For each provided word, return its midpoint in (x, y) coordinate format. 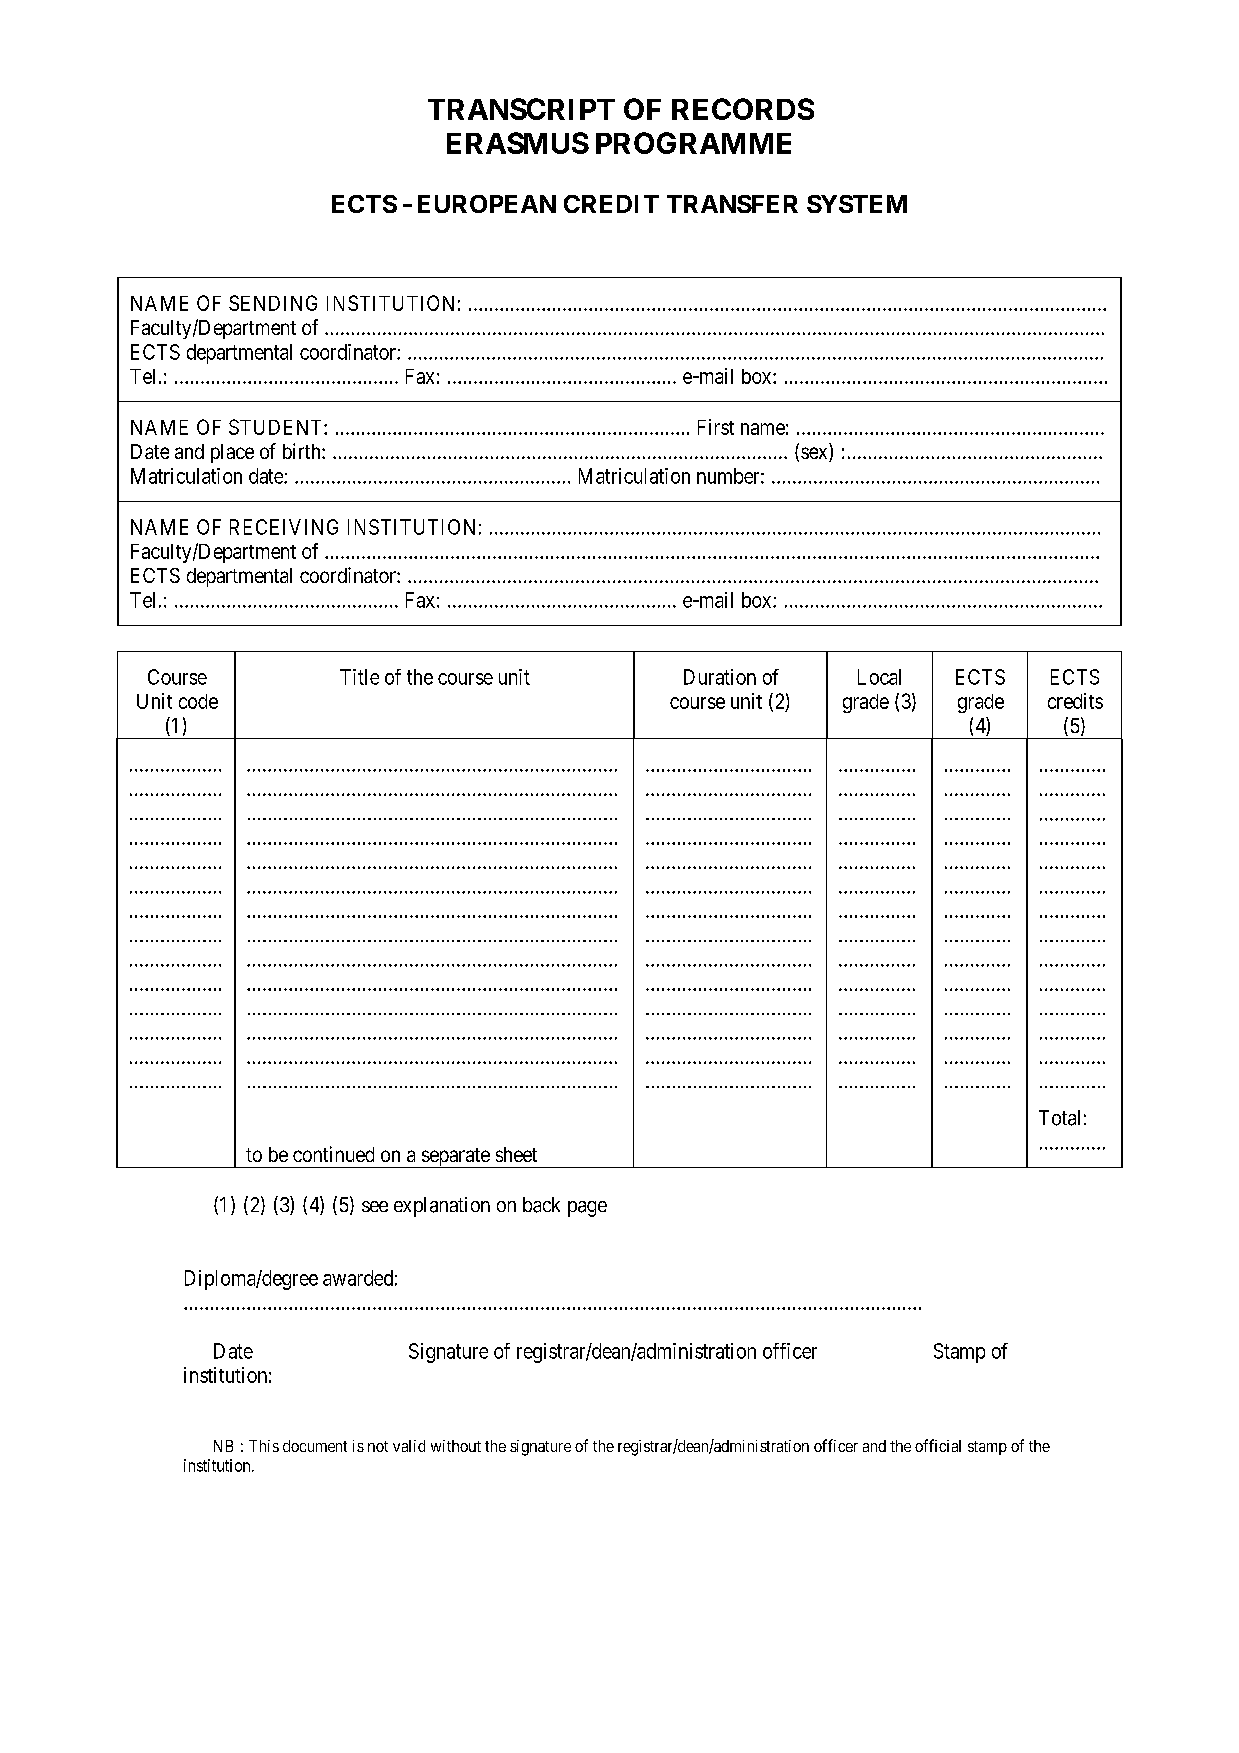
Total (1059, 1118)
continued (333, 1154)
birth (303, 451)
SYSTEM (857, 204)
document (315, 1446)
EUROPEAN (487, 204)
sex (815, 454)
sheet (516, 1154)
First (716, 427)
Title (359, 677)
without (456, 1446)
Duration (720, 677)
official (938, 1445)
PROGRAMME (693, 143)
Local (879, 677)
